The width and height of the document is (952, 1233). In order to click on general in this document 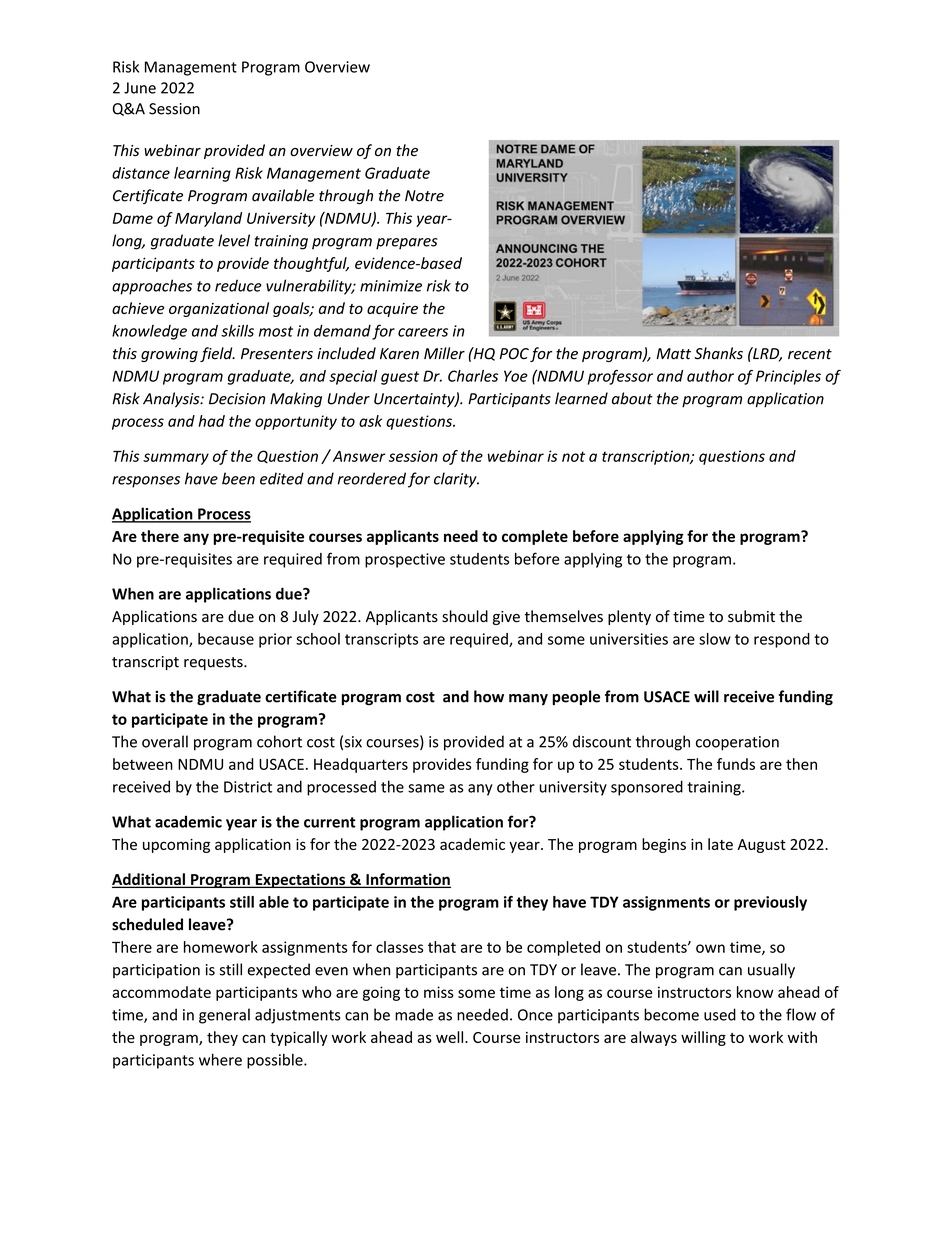, I will do `click(224, 1016)`.
